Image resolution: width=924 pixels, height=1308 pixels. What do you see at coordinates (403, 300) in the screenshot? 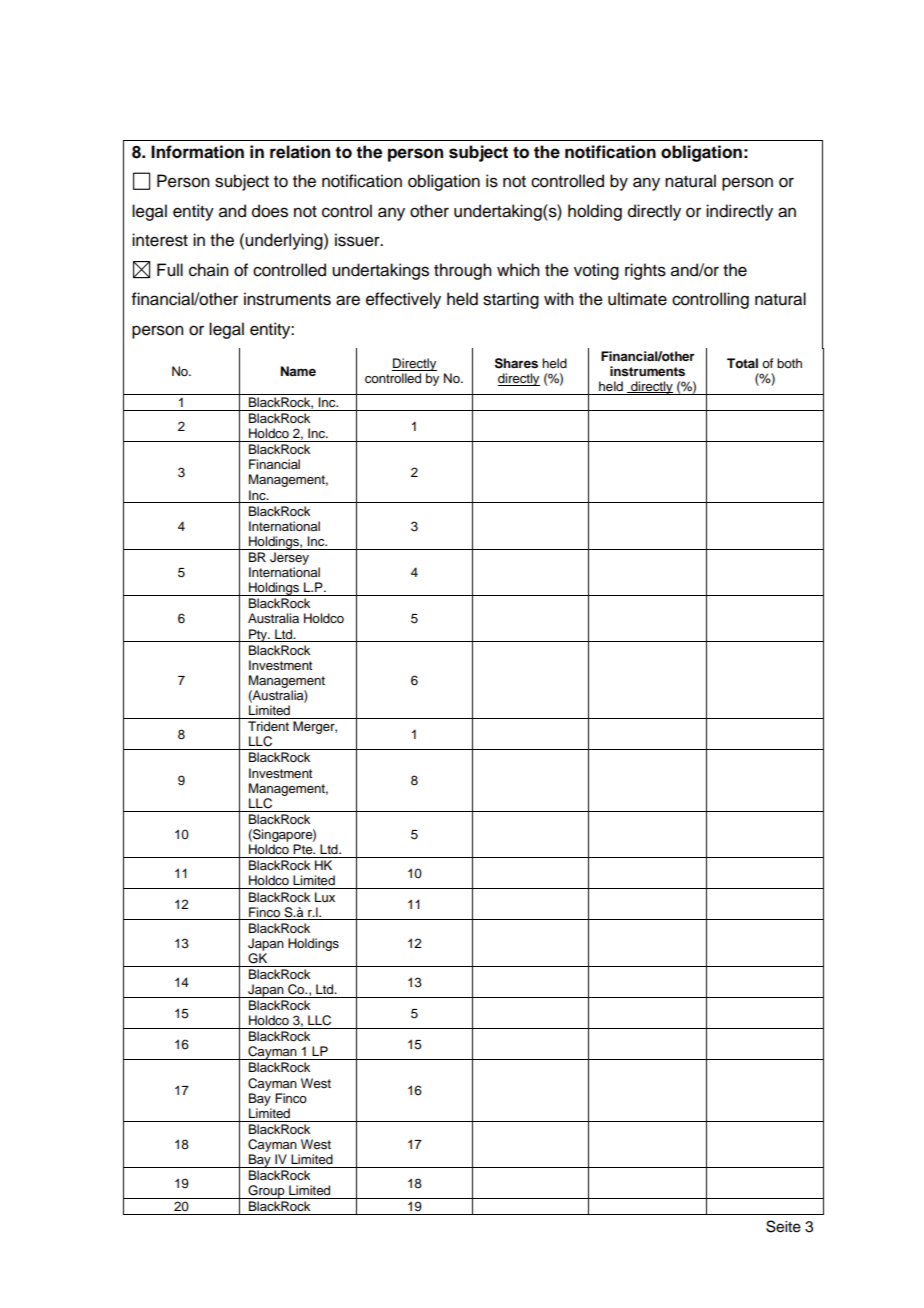
I see `effectively` at bounding box center [403, 300].
